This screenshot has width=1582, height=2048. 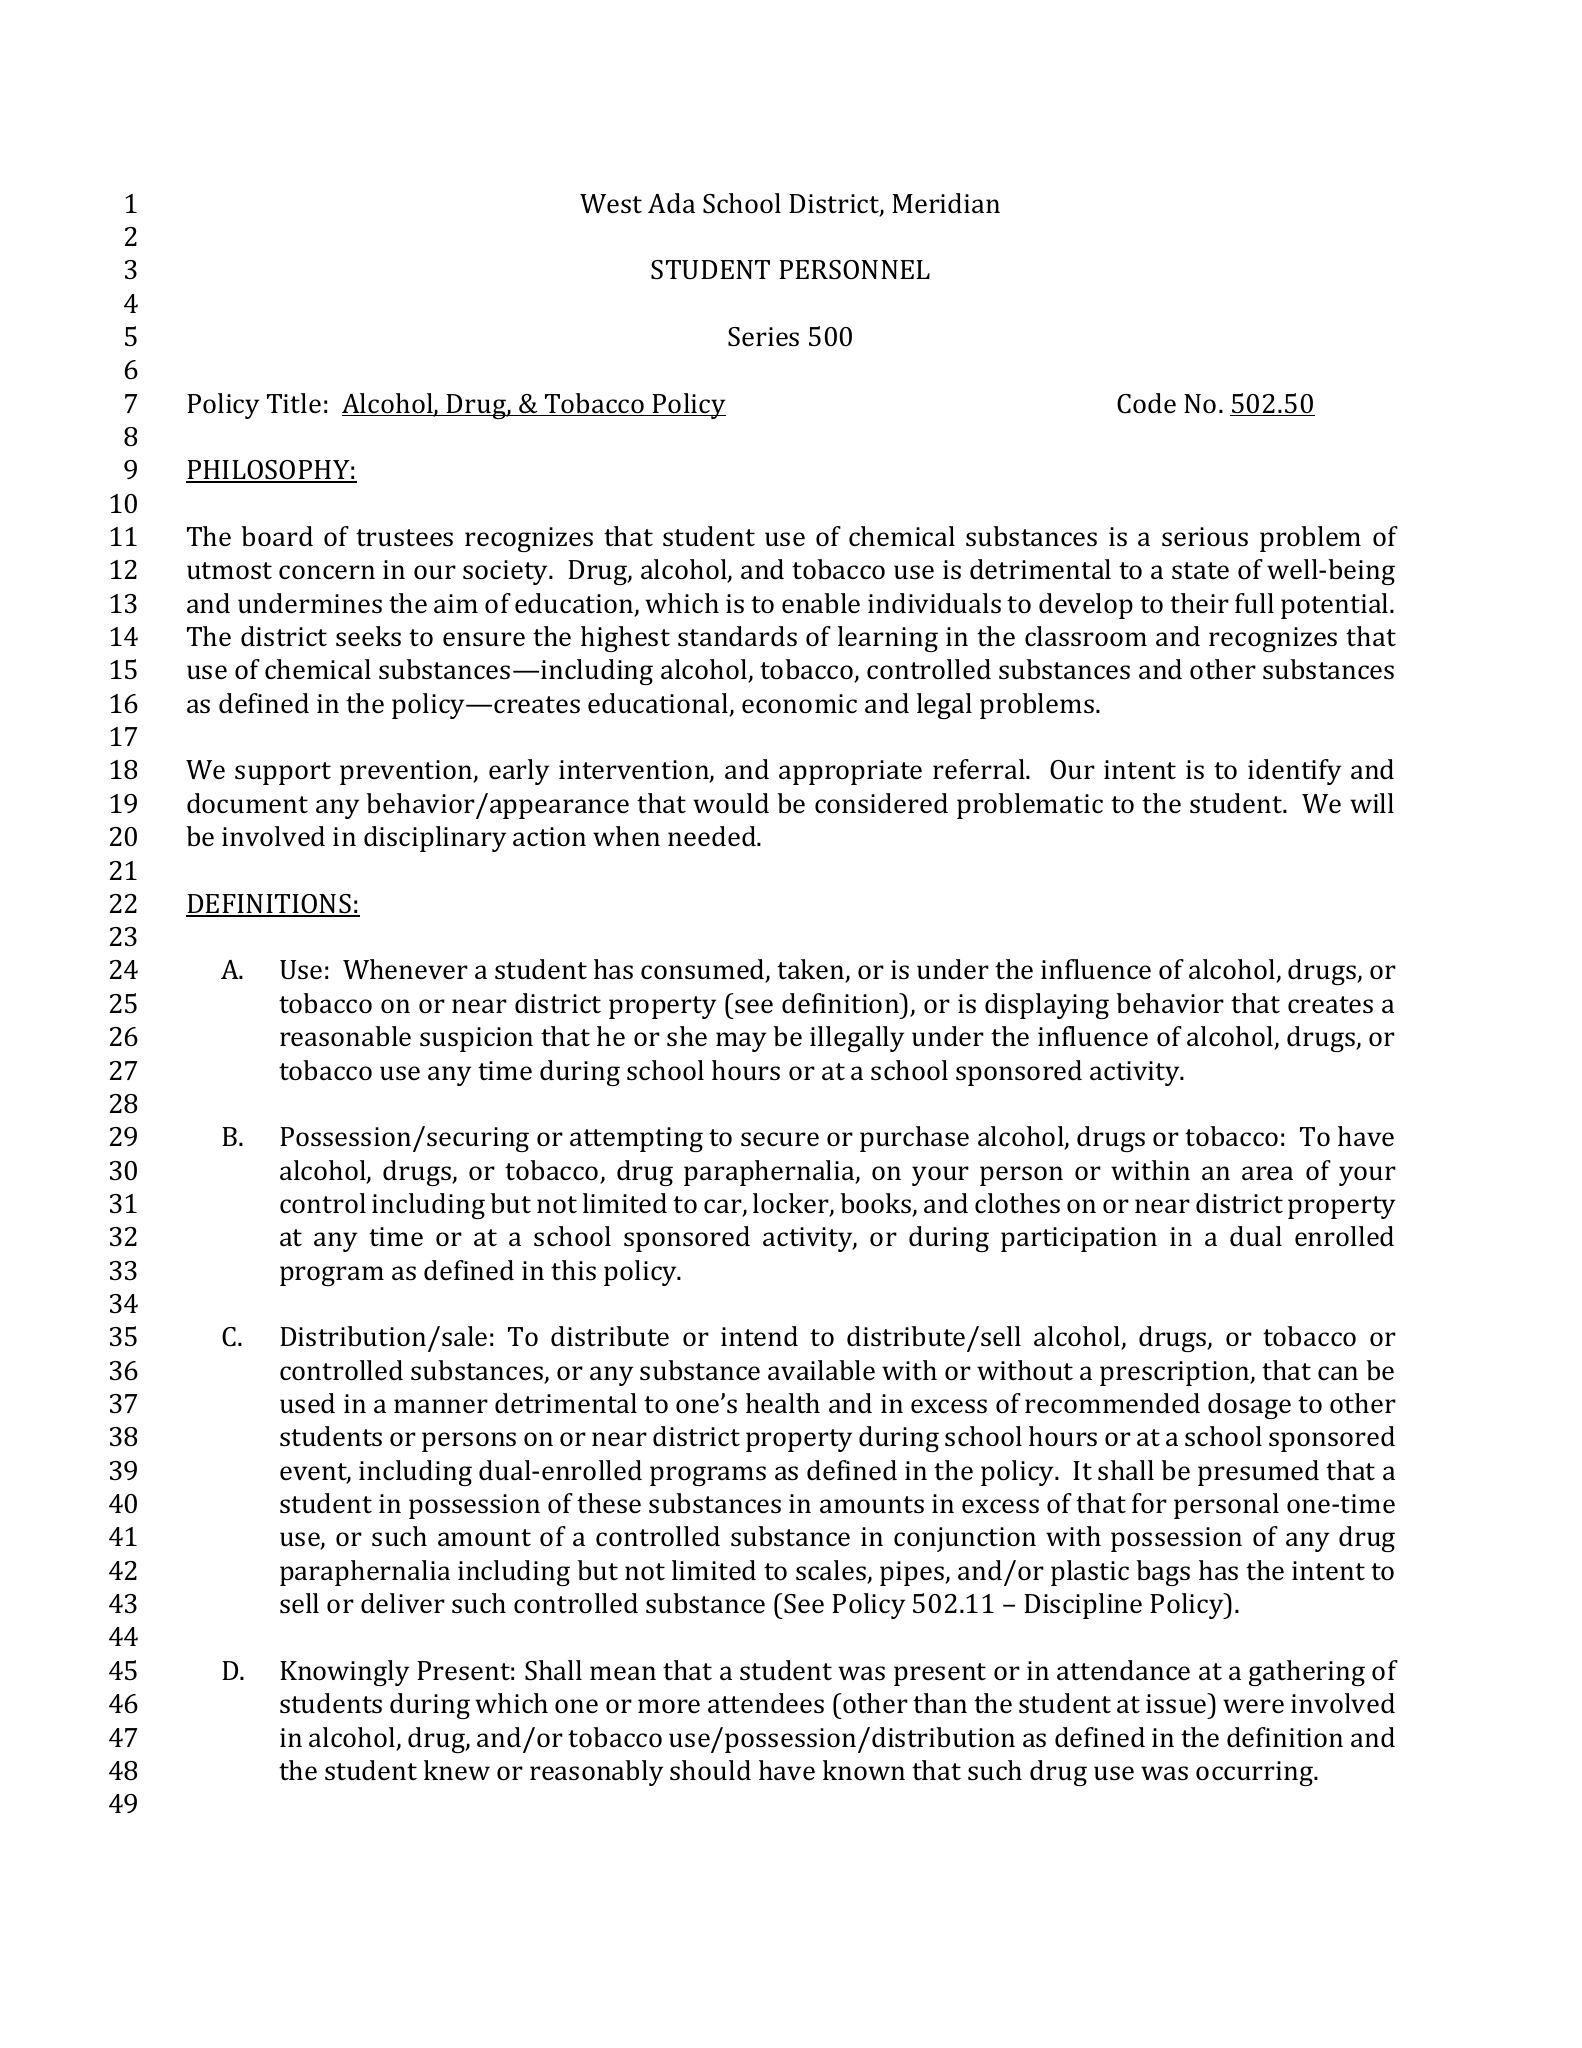 What do you see at coordinates (1047, 1006) in the screenshot?
I see `displaying` at bounding box center [1047, 1006].
